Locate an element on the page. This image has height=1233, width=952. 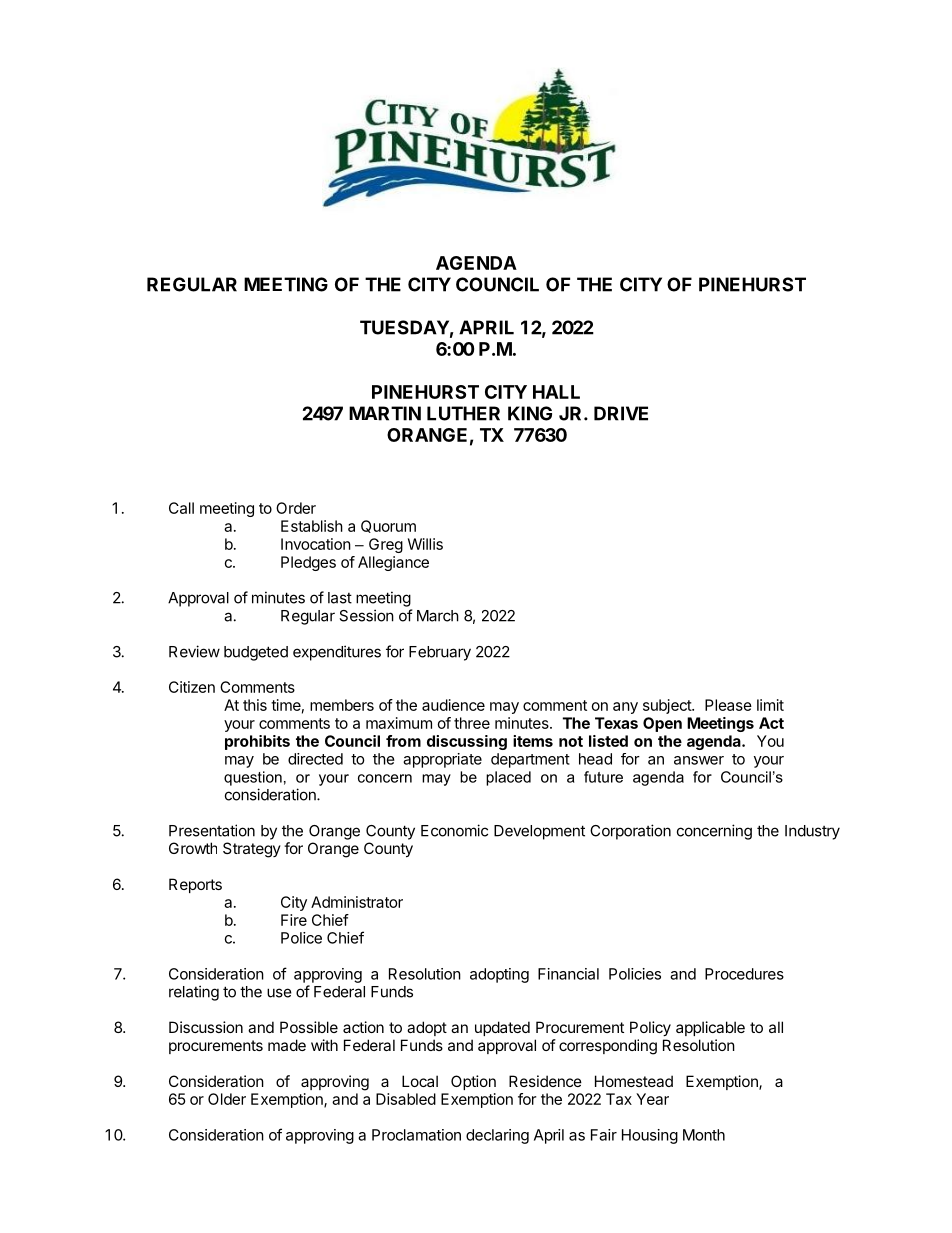
Development is located at coordinates (539, 832).
